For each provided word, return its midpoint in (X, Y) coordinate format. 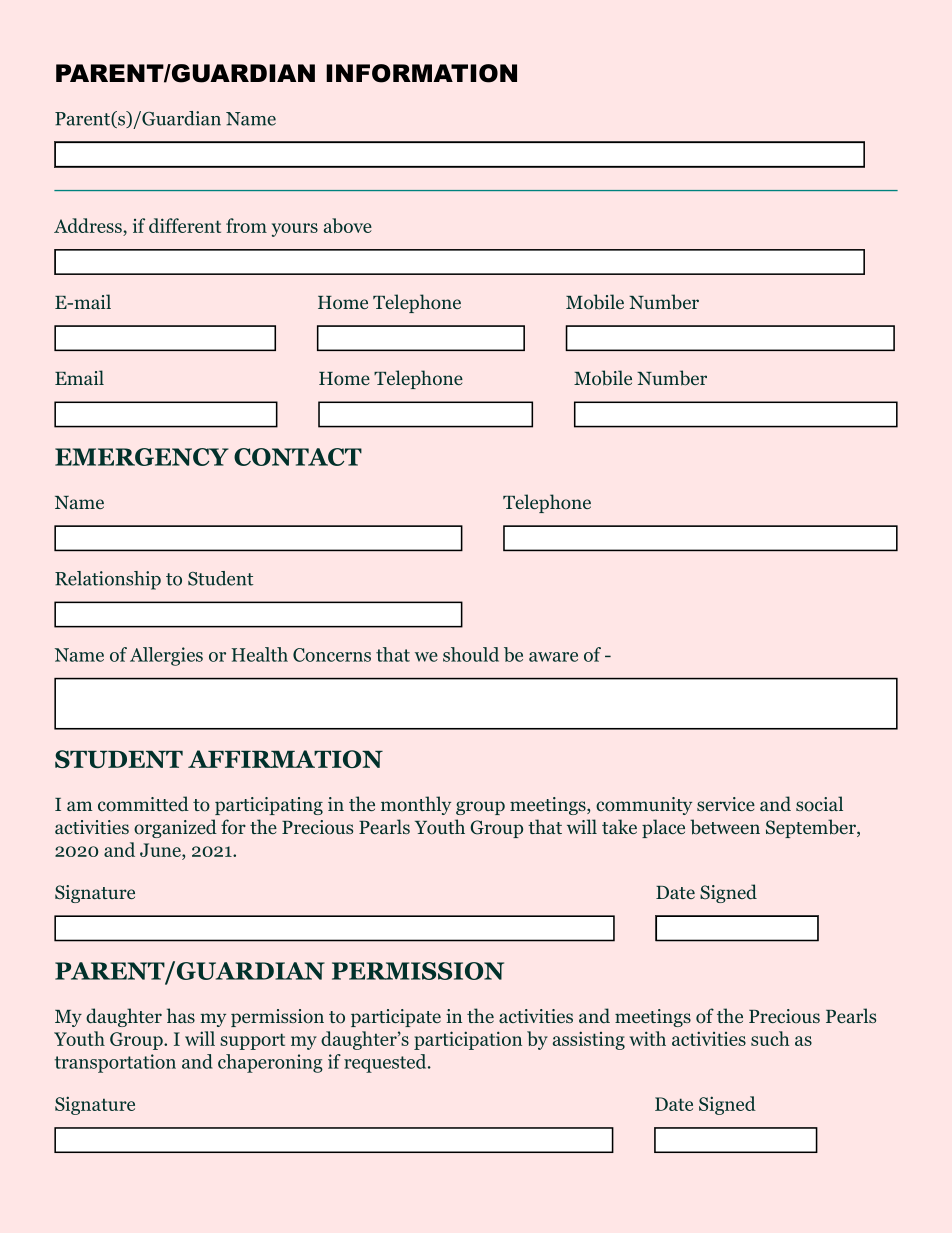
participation (468, 1040)
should (471, 654)
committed (143, 804)
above (348, 225)
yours (295, 230)
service (726, 804)
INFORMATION (421, 73)
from (246, 225)
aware (553, 657)
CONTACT (298, 457)
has (181, 1015)
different (185, 225)
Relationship (108, 580)
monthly (416, 805)
